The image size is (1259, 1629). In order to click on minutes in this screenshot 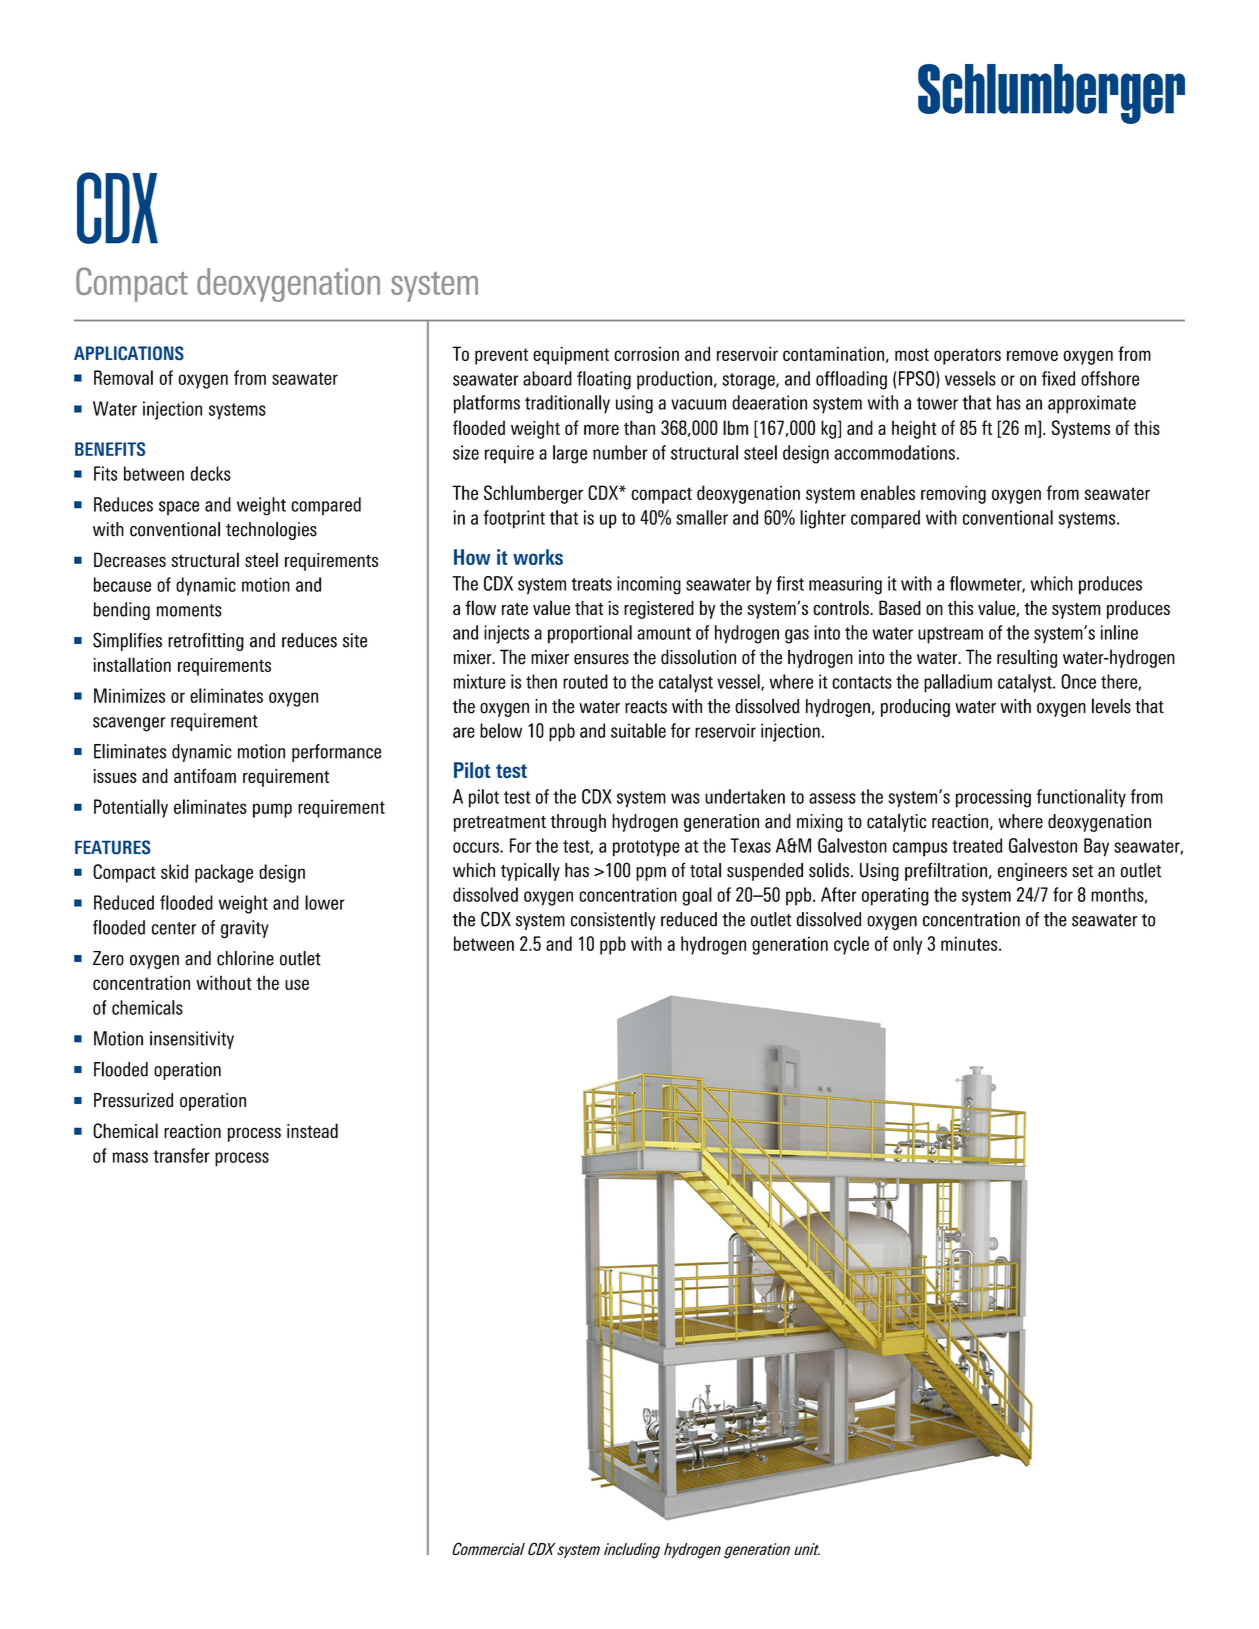, I will do `click(970, 943)`.
